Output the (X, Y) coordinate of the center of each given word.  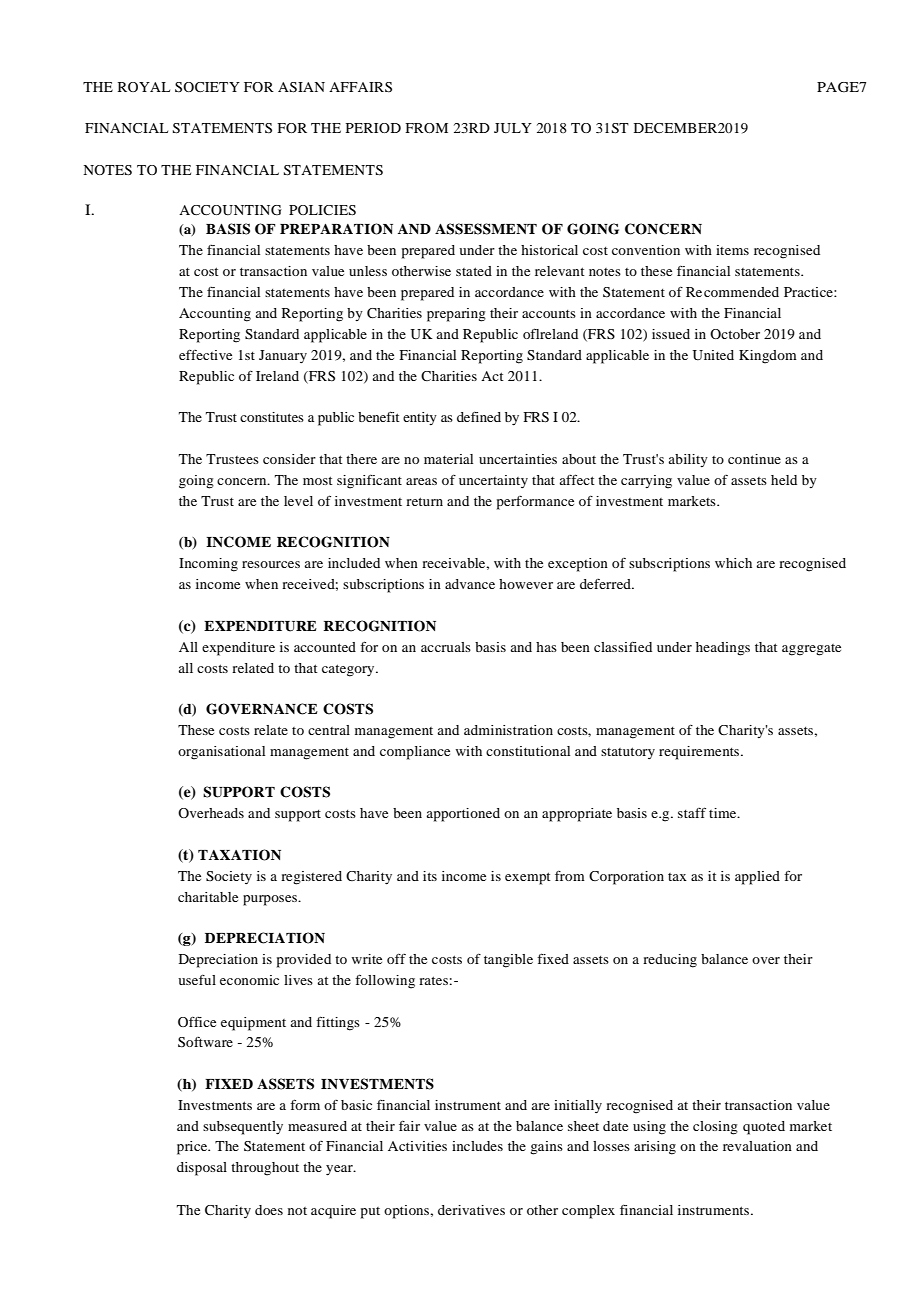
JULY (513, 128)
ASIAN (301, 87)
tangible (508, 961)
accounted (325, 647)
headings (723, 649)
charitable (208, 897)
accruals (446, 647)
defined (479, 417)
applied (757, 878)
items (732, 250)
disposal (202, 1169)
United (713, 355)
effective (205, 354)
